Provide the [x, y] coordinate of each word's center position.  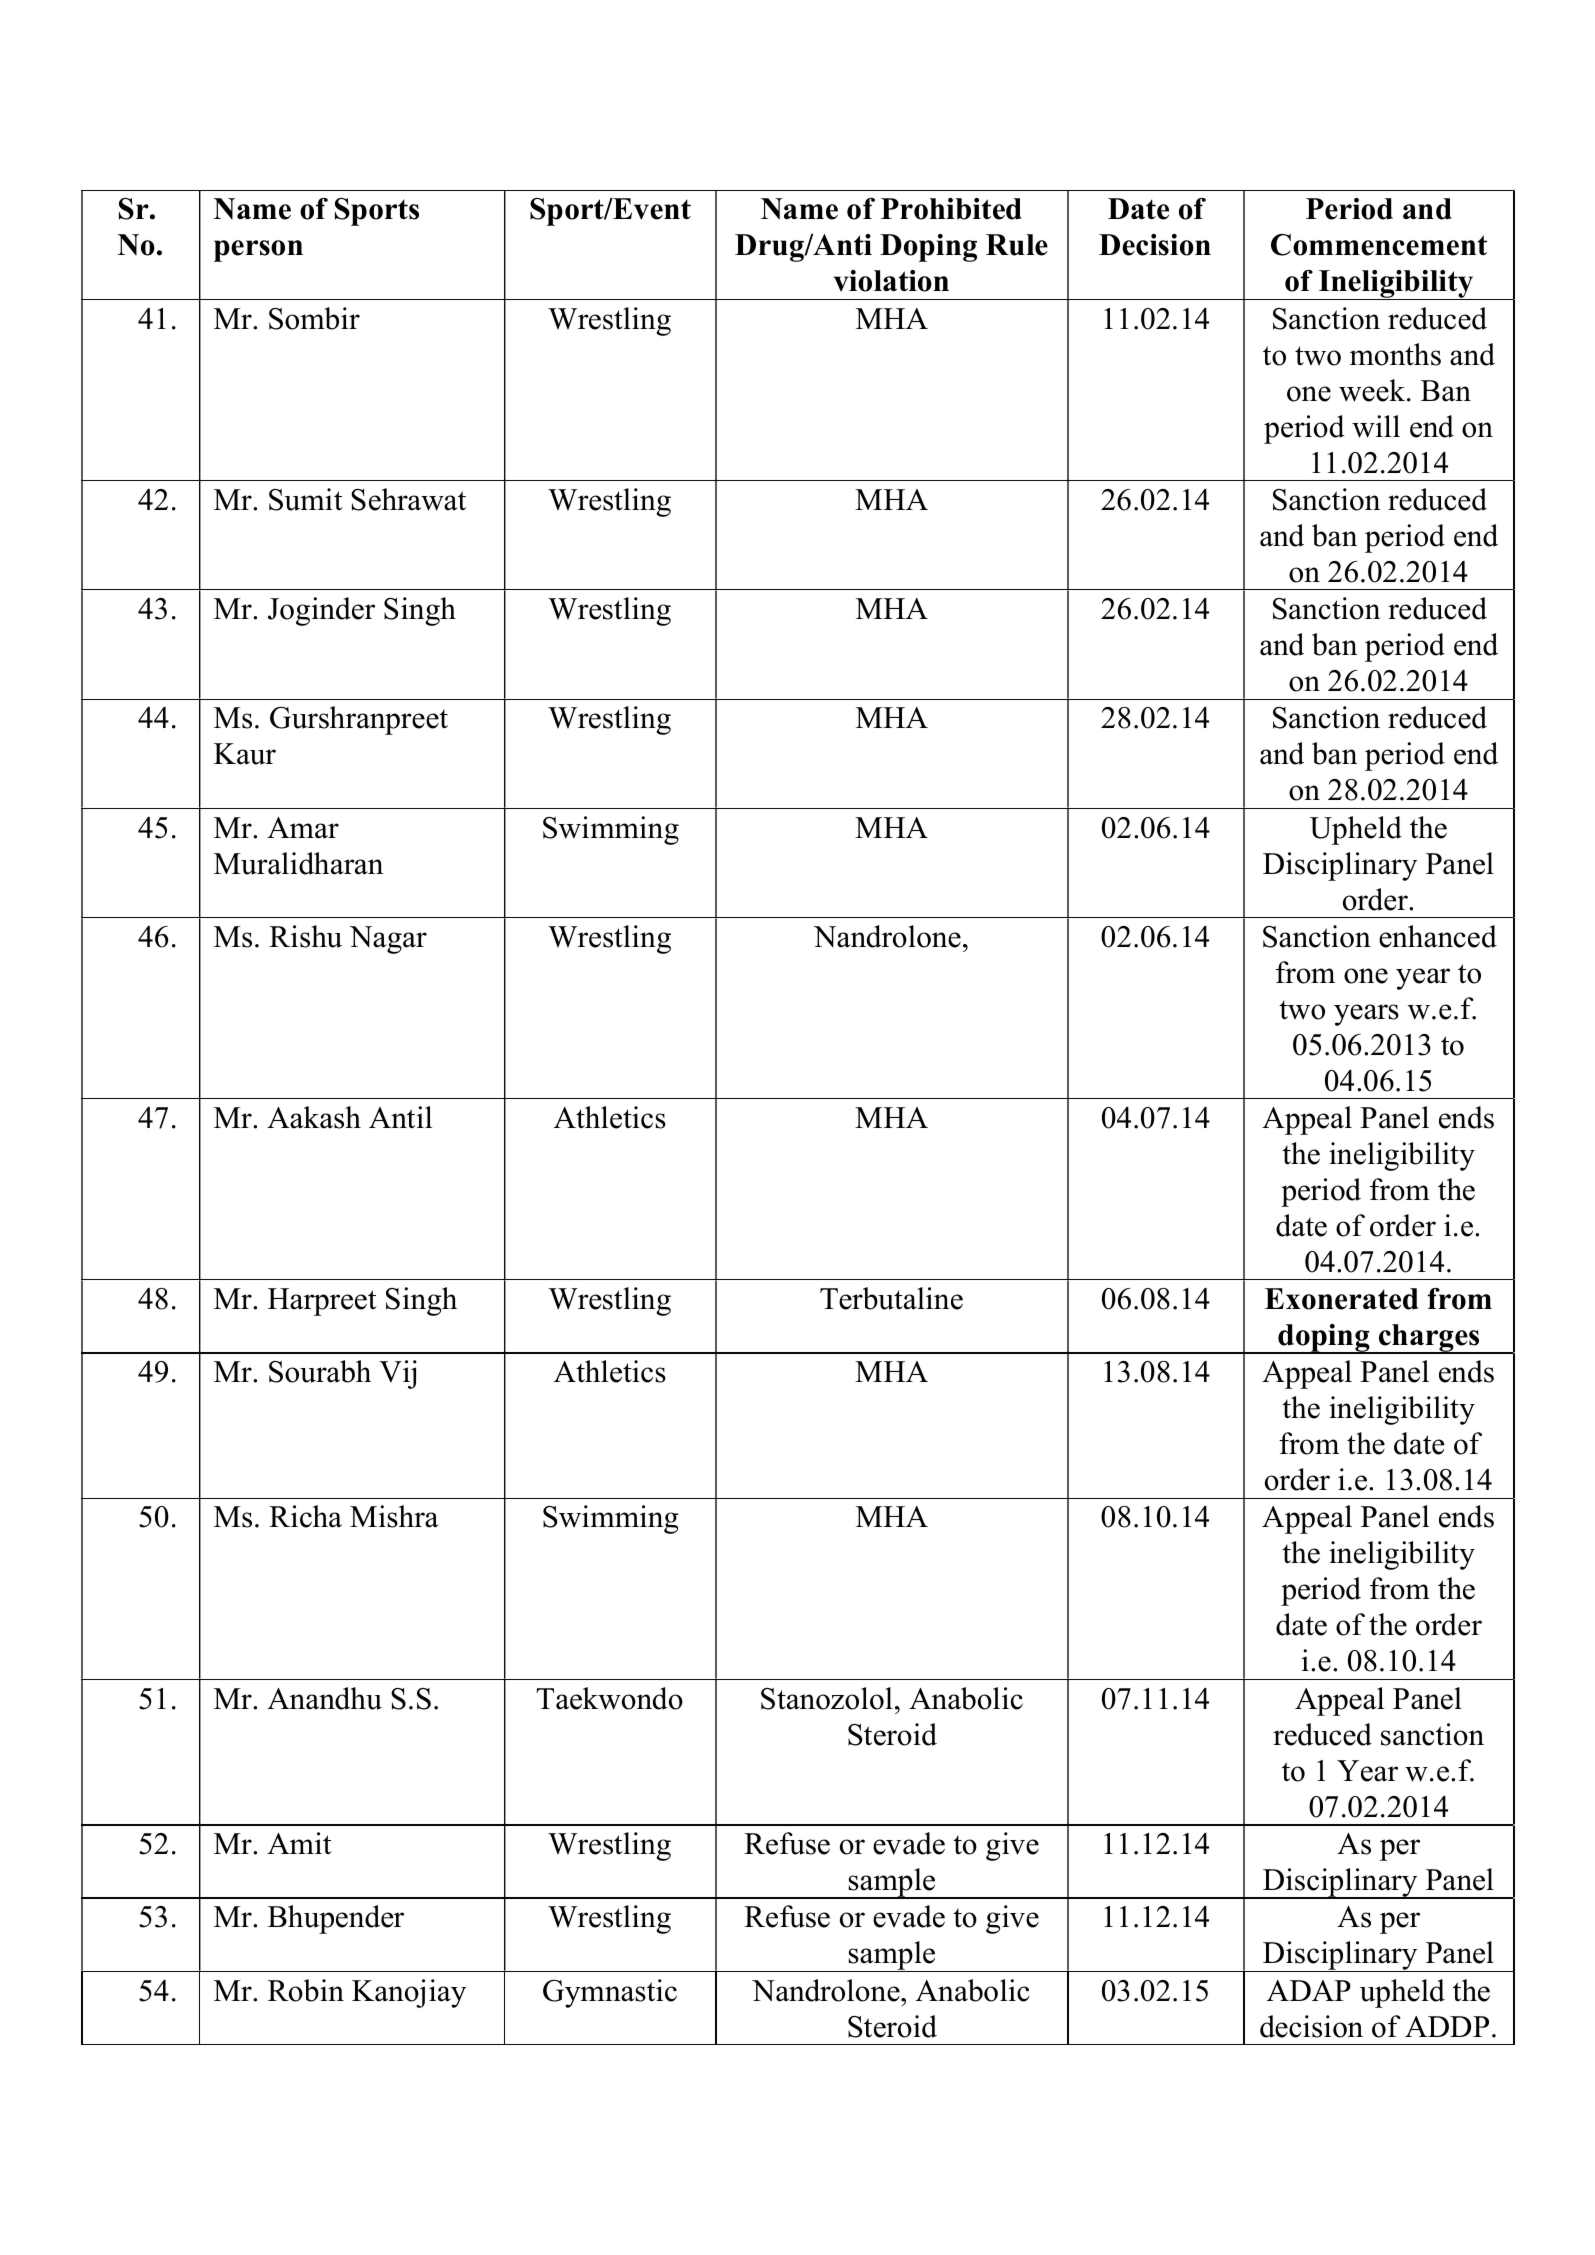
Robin [306, 1990]
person [258, 251]
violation [891, 281]
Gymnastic [610, 1993]
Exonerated [1341, 1299]
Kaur [245, 754]
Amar [303, 828]
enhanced [1438, 936]
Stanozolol [827, 1698]
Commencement [1379, 245]
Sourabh [320, 1371]
